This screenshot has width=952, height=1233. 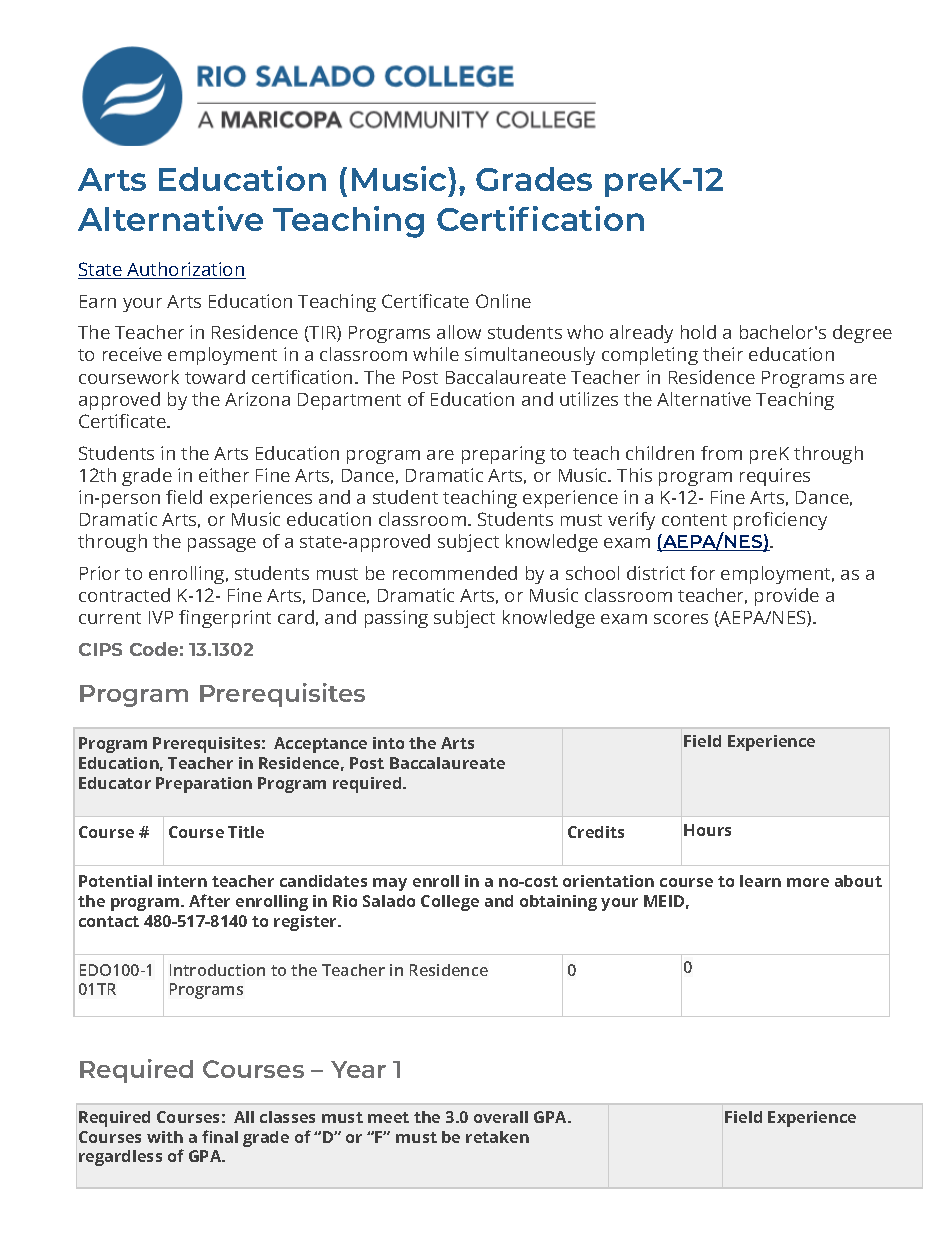 What do you see at coordinates (185, 270) in the screenshot?
I see `Authorization` at bounding box center [185, 270].
